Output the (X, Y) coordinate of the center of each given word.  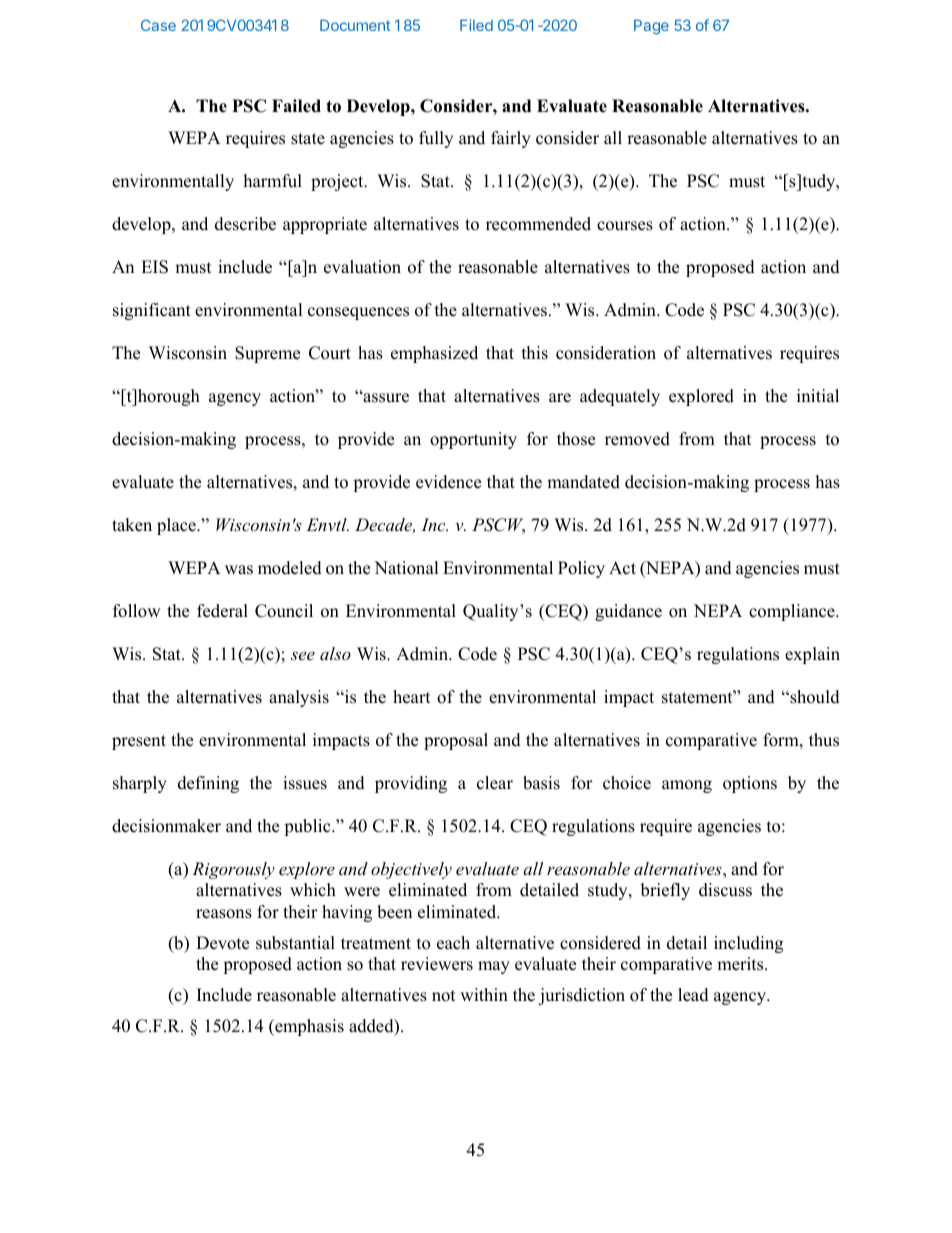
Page (651, 27)
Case (158, 25)
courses (625, 226)
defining (208, 784)
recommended (538, 224)
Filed (476, 25)
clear (495, 783)
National (406, 568)
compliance (793, 612)
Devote (222, 943)
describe (245, 224)
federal (222, 611)
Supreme (267, 354)
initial (818, 395)
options (750, 784)
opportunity (473, 440)
